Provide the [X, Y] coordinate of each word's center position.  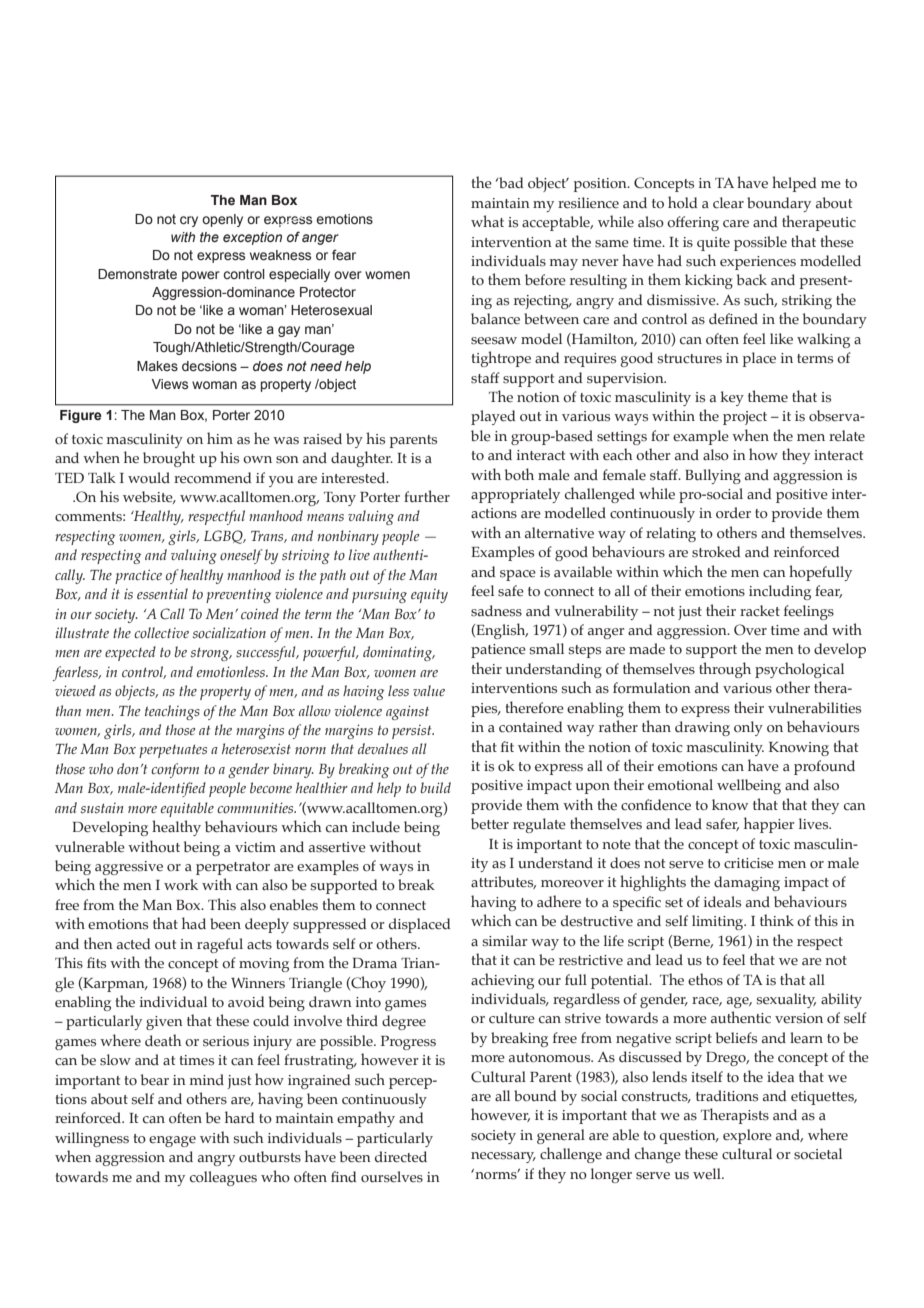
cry [189, 221]
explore [747, 1136]
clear [728, 203]
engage [172, 1141]
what [487, 221]
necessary [503, 1157]
